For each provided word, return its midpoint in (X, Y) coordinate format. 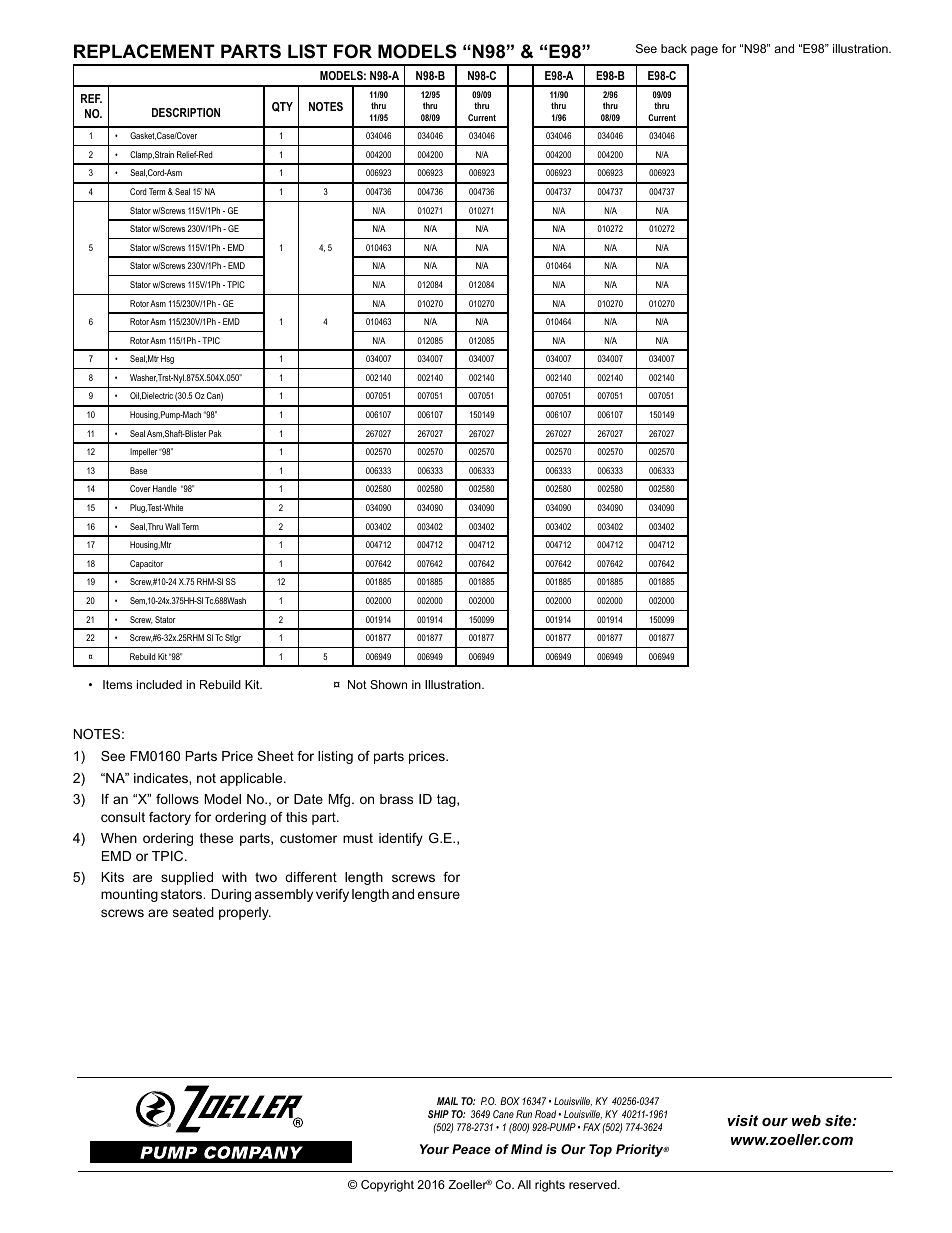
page (704, 51)
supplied (187, 878)
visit (742, 1120)
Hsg (167, 359)
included (159, 684)
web (806, 1120)
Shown (388, 684)
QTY (282, 107)
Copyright (387, 1186)
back (674, 48)
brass (396, 799)
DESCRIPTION (186, 112)
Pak (215, 433)
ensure (438, 895)
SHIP (438, 1114)
